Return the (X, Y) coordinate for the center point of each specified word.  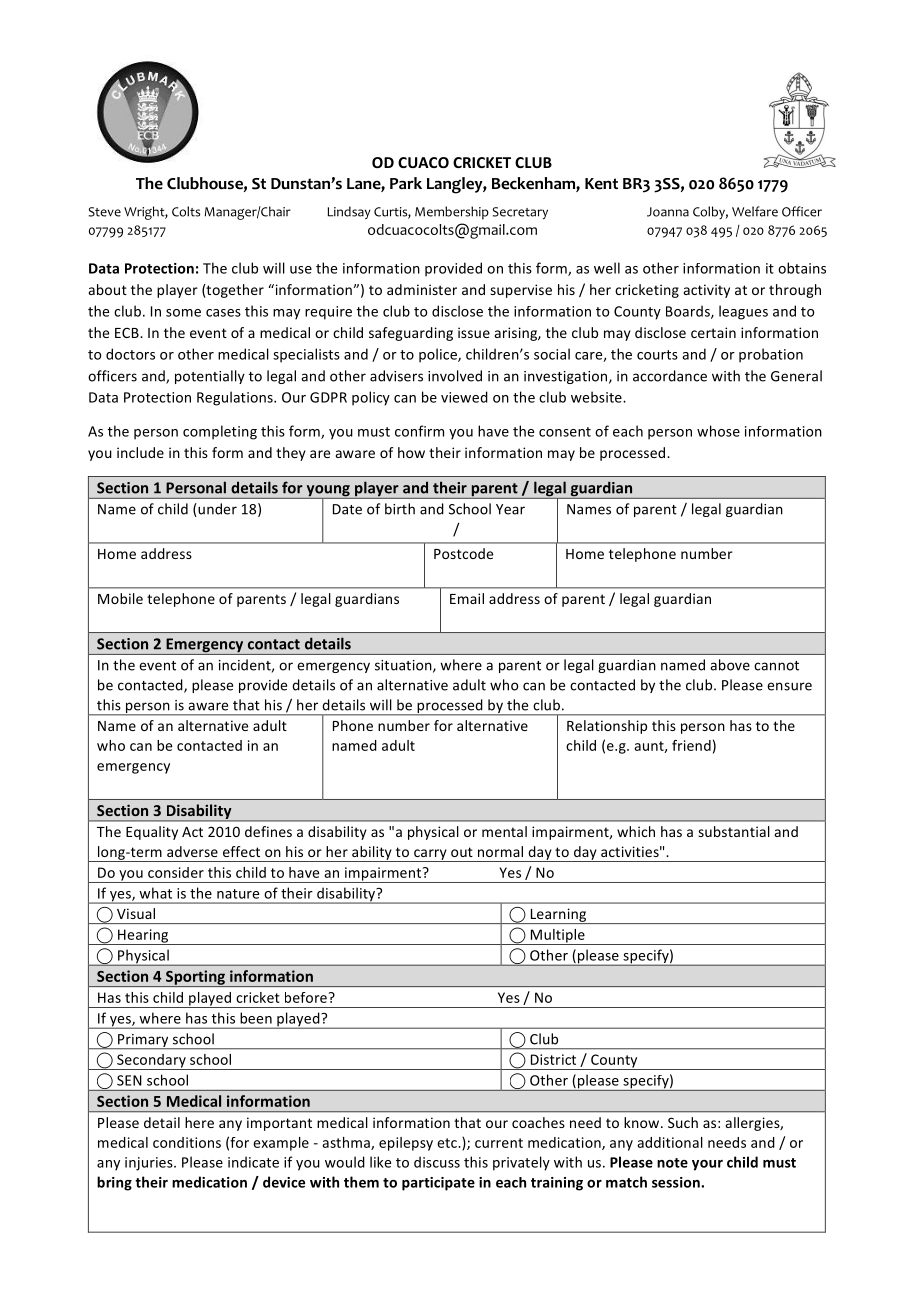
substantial (734, 831)
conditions (187, 1142)
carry (430, 855)
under (216, 510)
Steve (105, 212)
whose (718, 431)
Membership (452, 213)
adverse (192, 851)
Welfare (755, 211)
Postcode (463, 553)
